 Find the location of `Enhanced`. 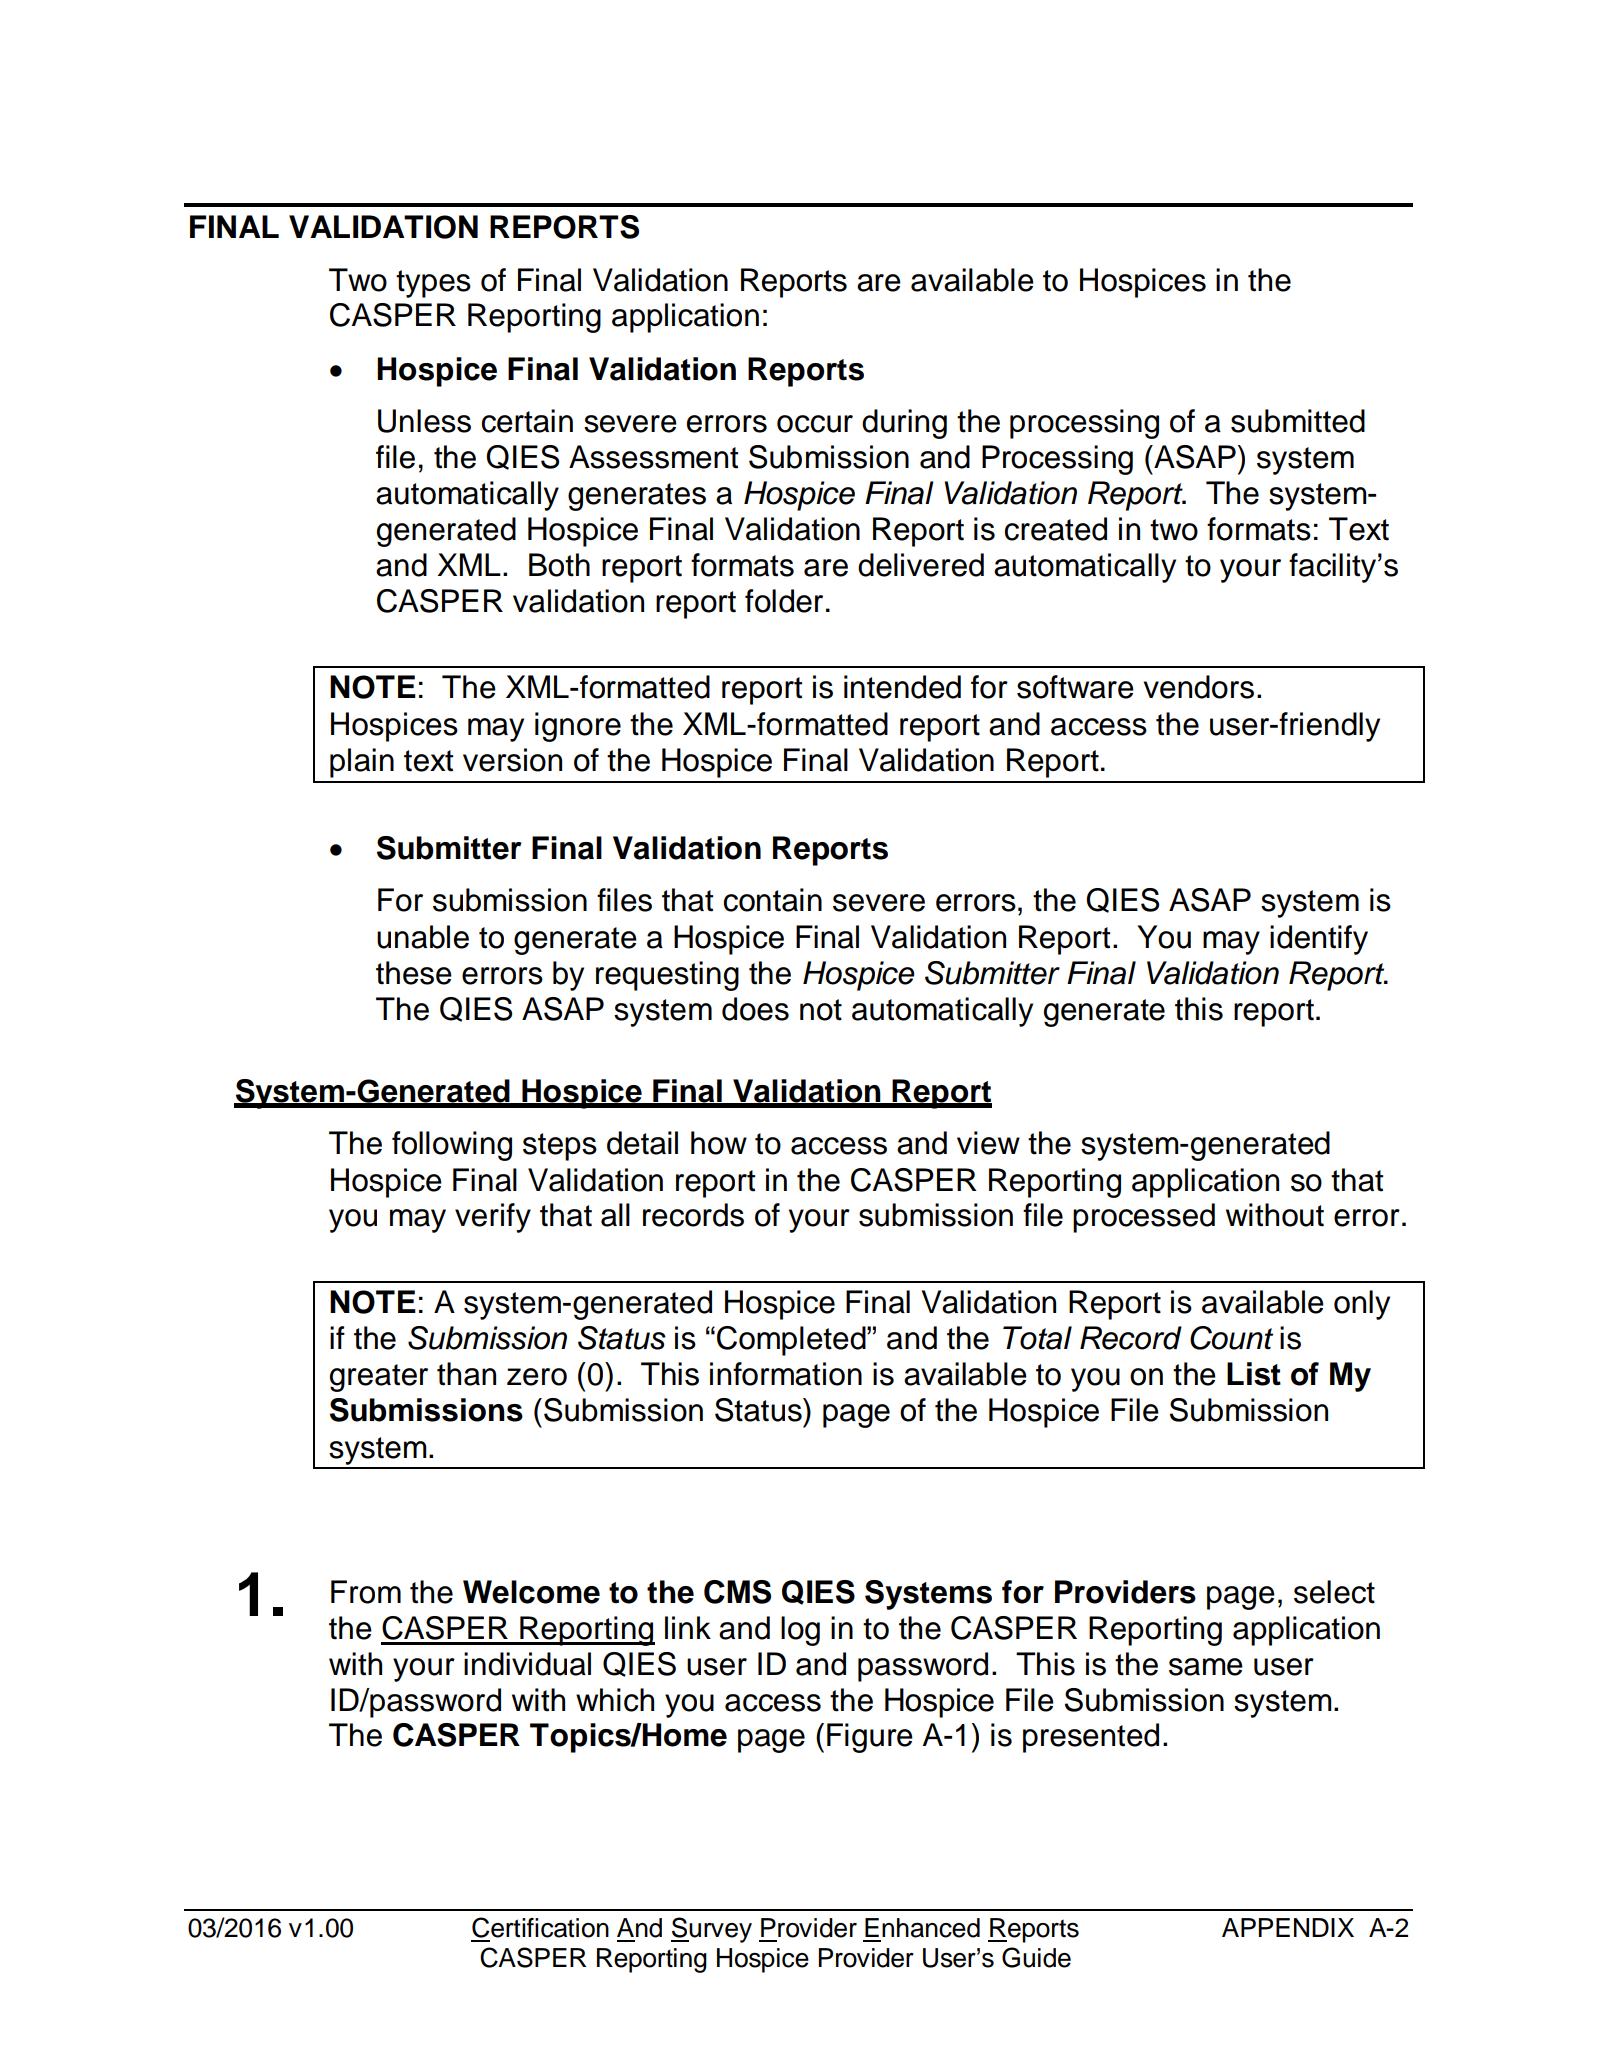

Enhanced is located at coordinates (922, 1928).
